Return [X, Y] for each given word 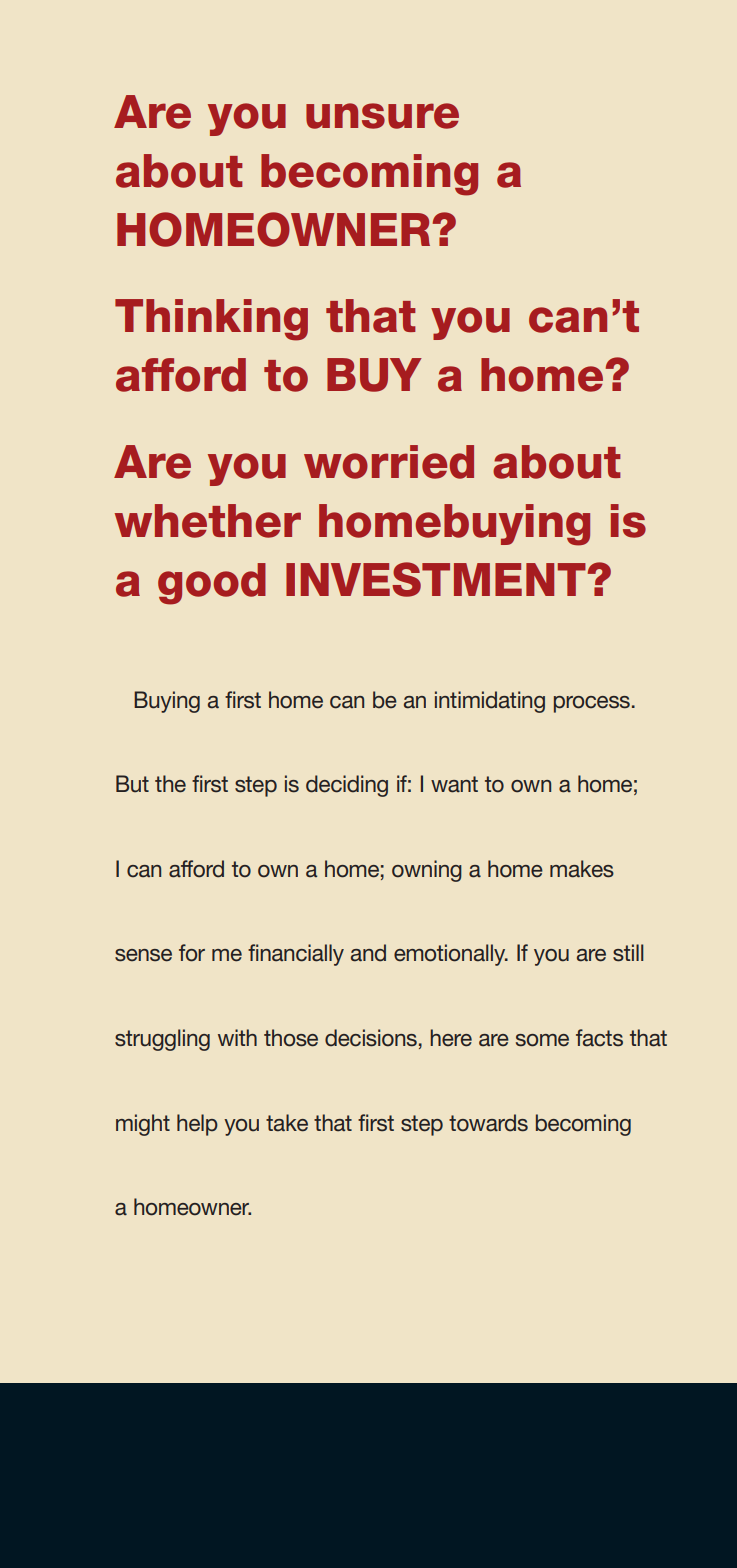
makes [582, 869]
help [197, 1125]
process [592, 704]
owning [427, 871]
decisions [371, 1038]
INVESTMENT [436, 579]
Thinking [211, 320]
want [454, 784]
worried [389, 462]
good [212, 584]
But [132, 784]
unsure [382, 116]
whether [208, 521]
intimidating [490, 702]
